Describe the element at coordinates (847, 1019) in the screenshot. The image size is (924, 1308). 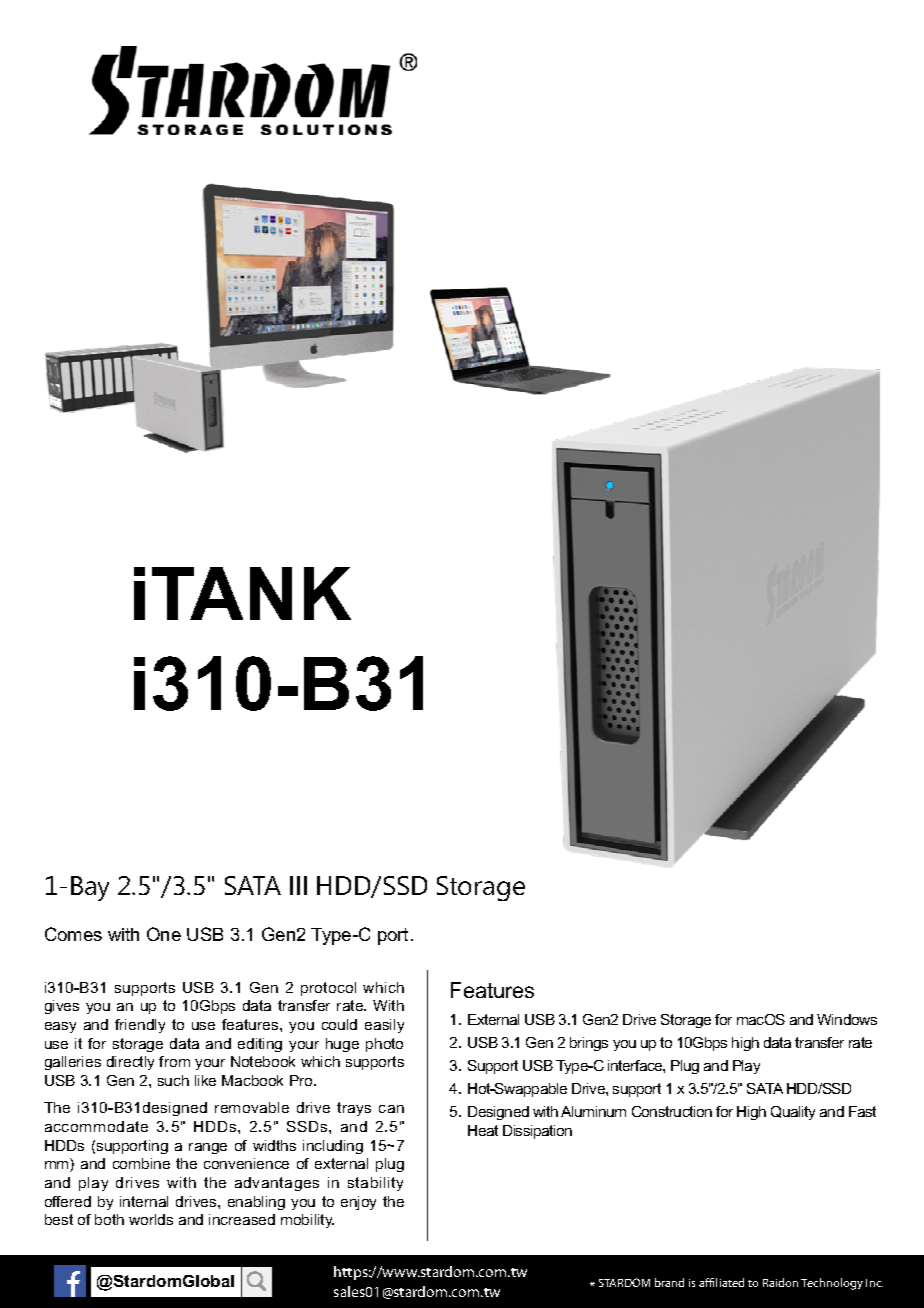
I see `Windows` at that location.
